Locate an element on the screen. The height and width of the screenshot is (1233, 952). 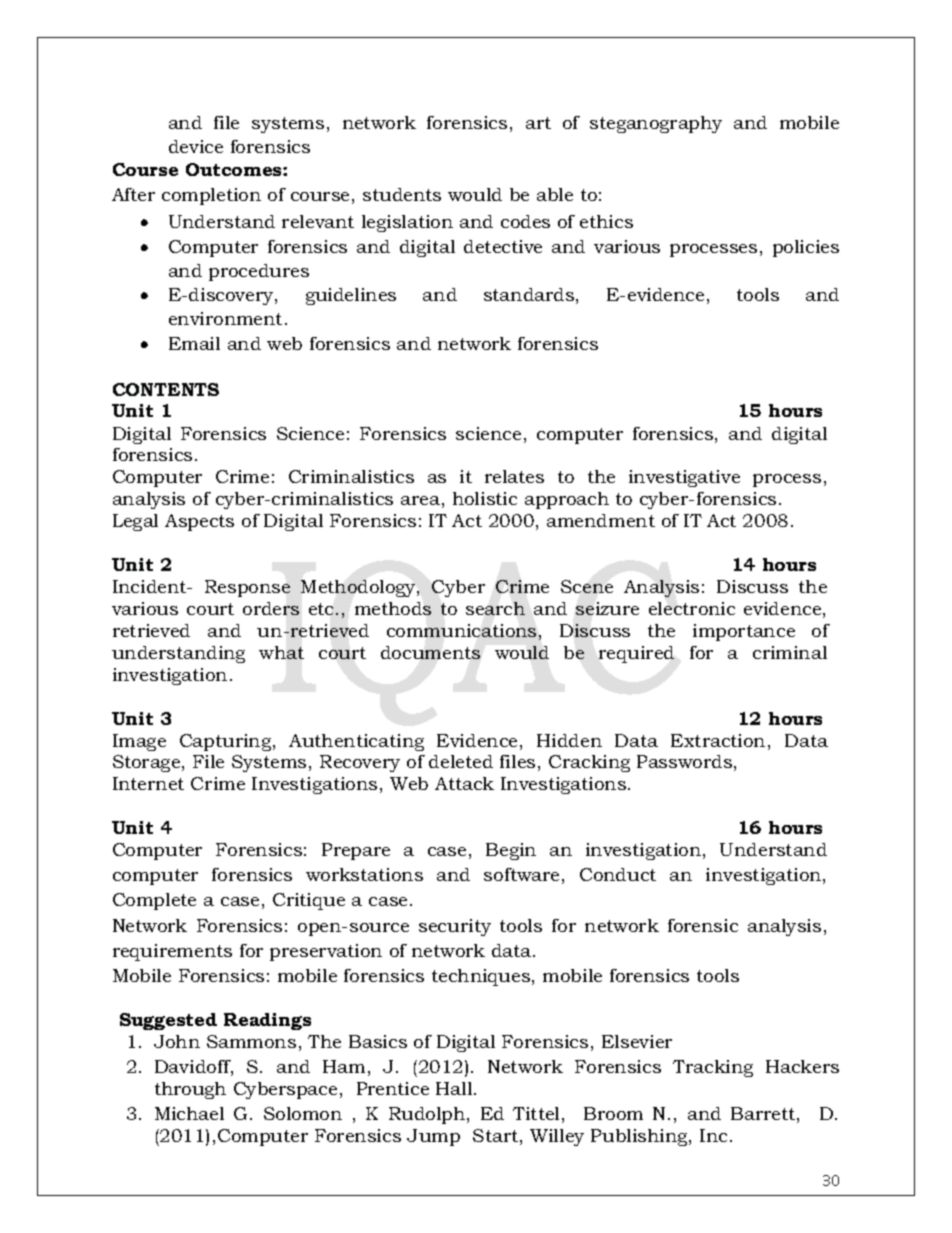
Hall is located at coordinates (455, 1088).
